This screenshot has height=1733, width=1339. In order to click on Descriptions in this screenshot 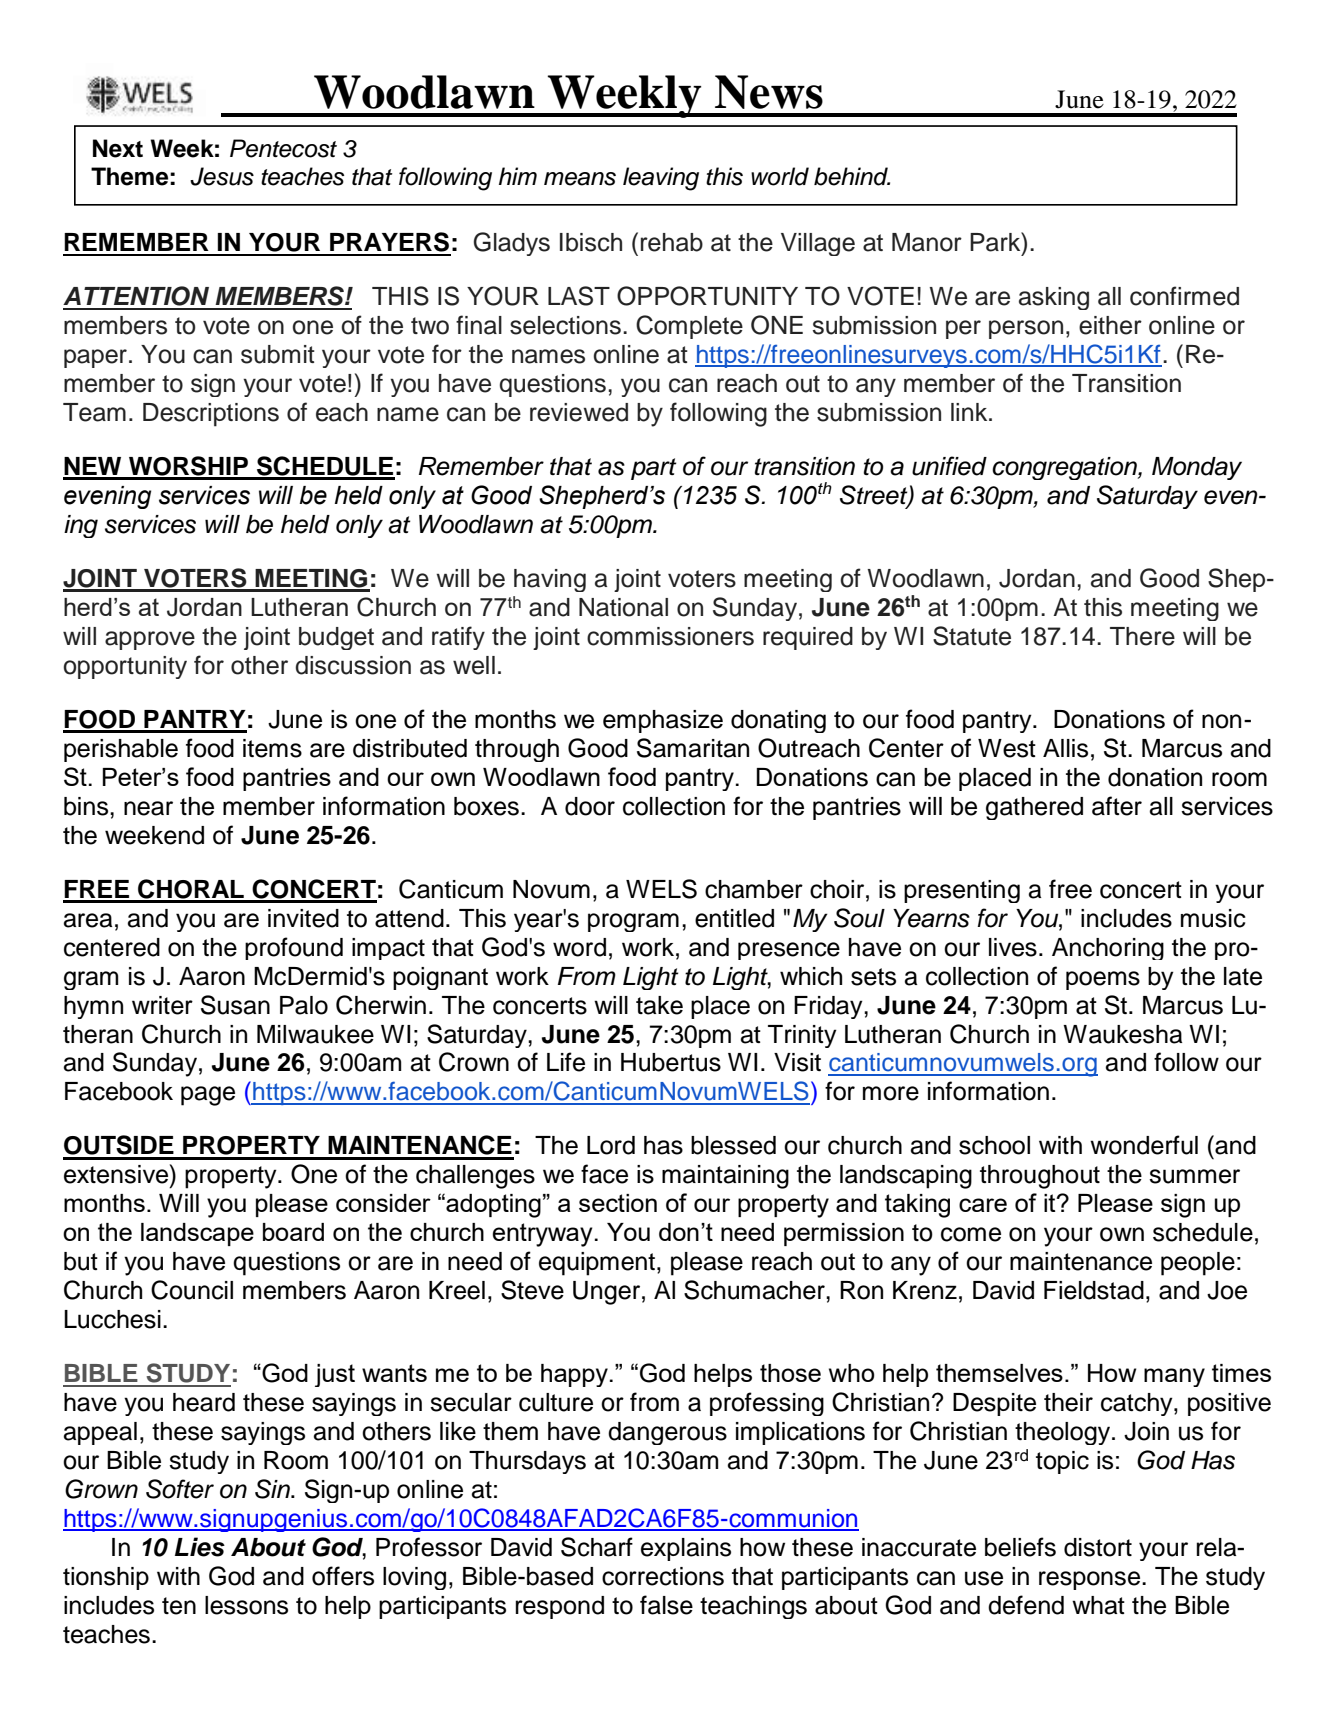, I will do `click(211, 415)`.
